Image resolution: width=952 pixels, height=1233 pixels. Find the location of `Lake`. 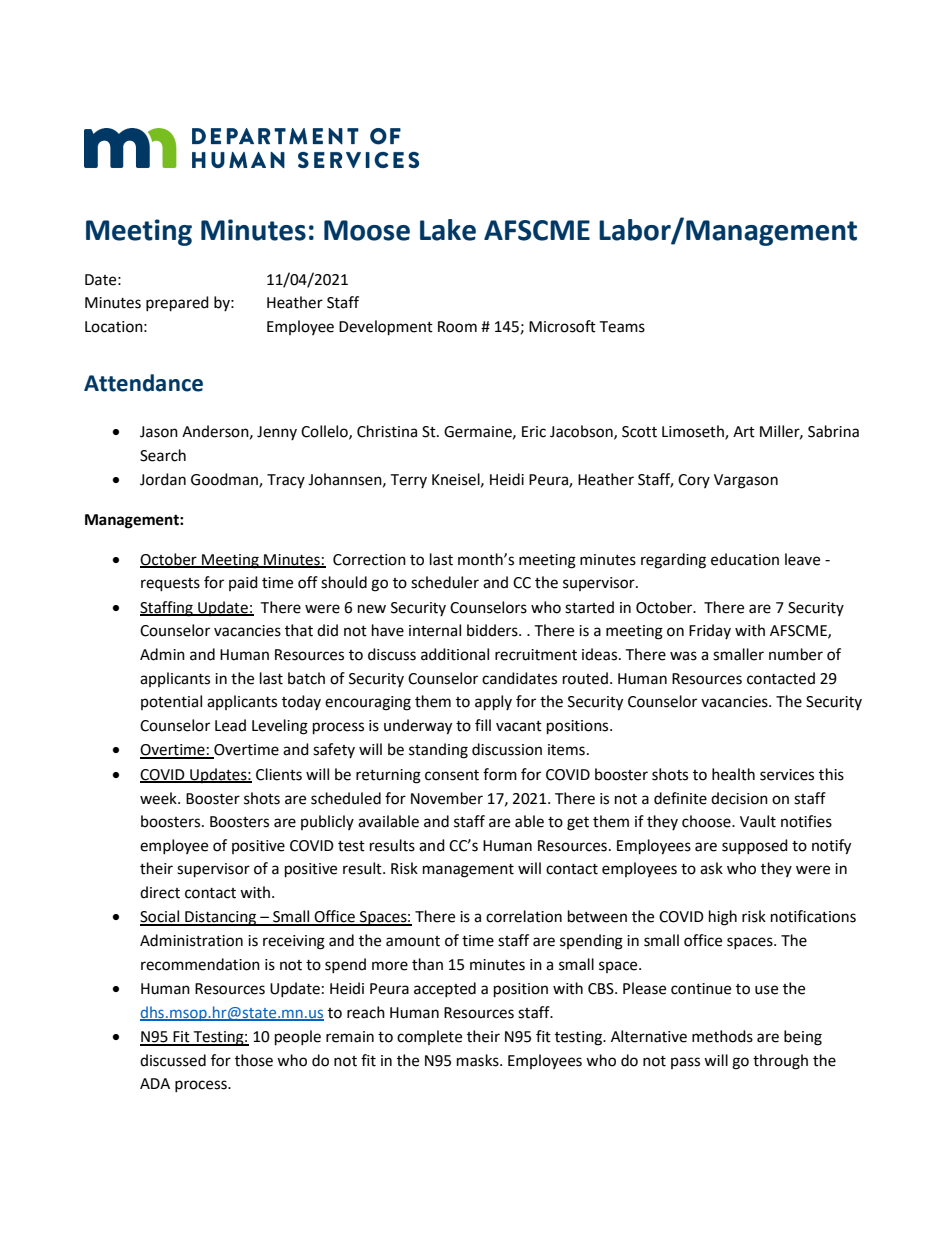

Lake is located at coordinates (448, 230).
